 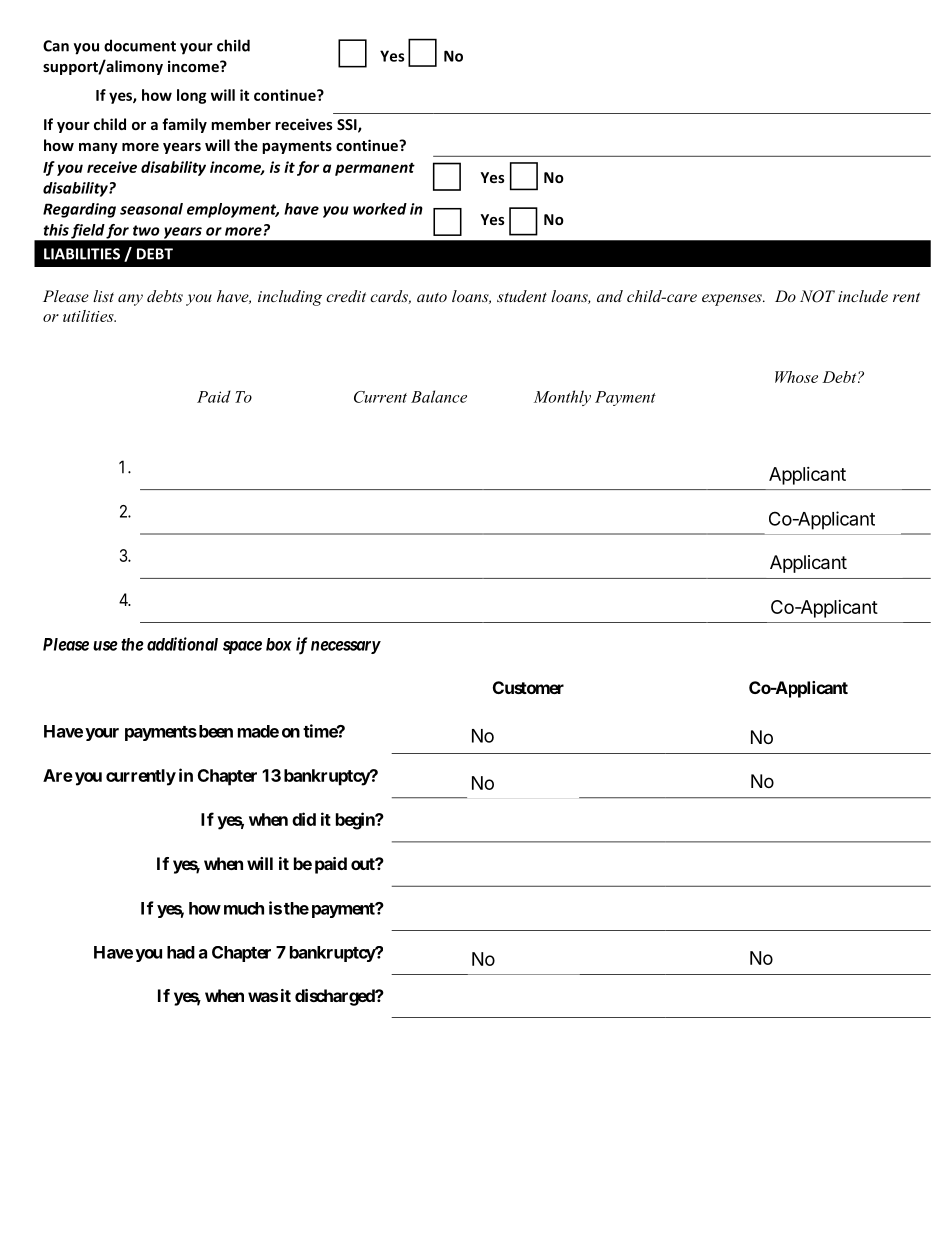 What do you see at coordinates (181, 952) in the page?
I see `had` at bounding box center [181, 952].
